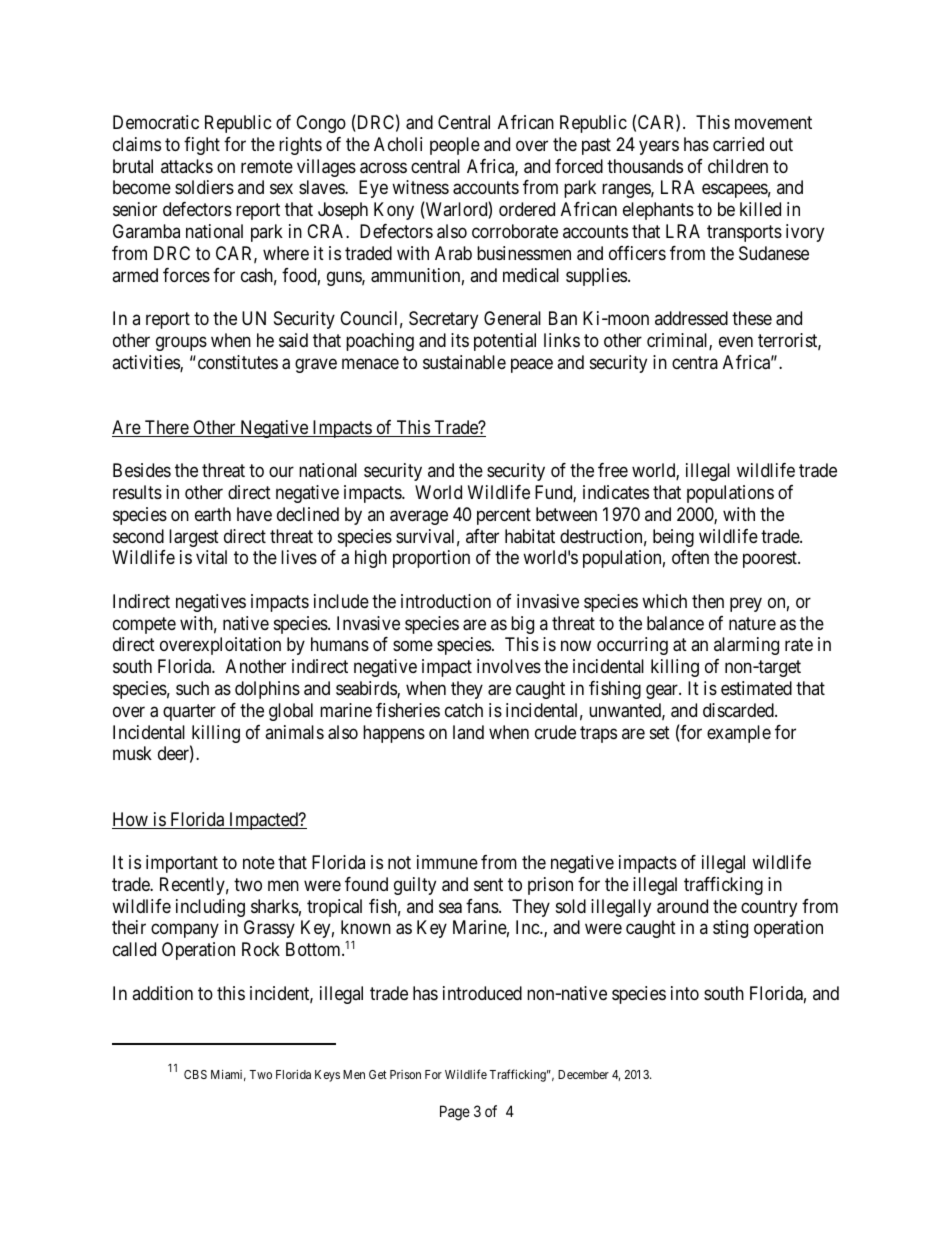  What do you see at coordinates (446, 601) in the screenshot?
I see `introduction` at bounding box center [446, 601].
